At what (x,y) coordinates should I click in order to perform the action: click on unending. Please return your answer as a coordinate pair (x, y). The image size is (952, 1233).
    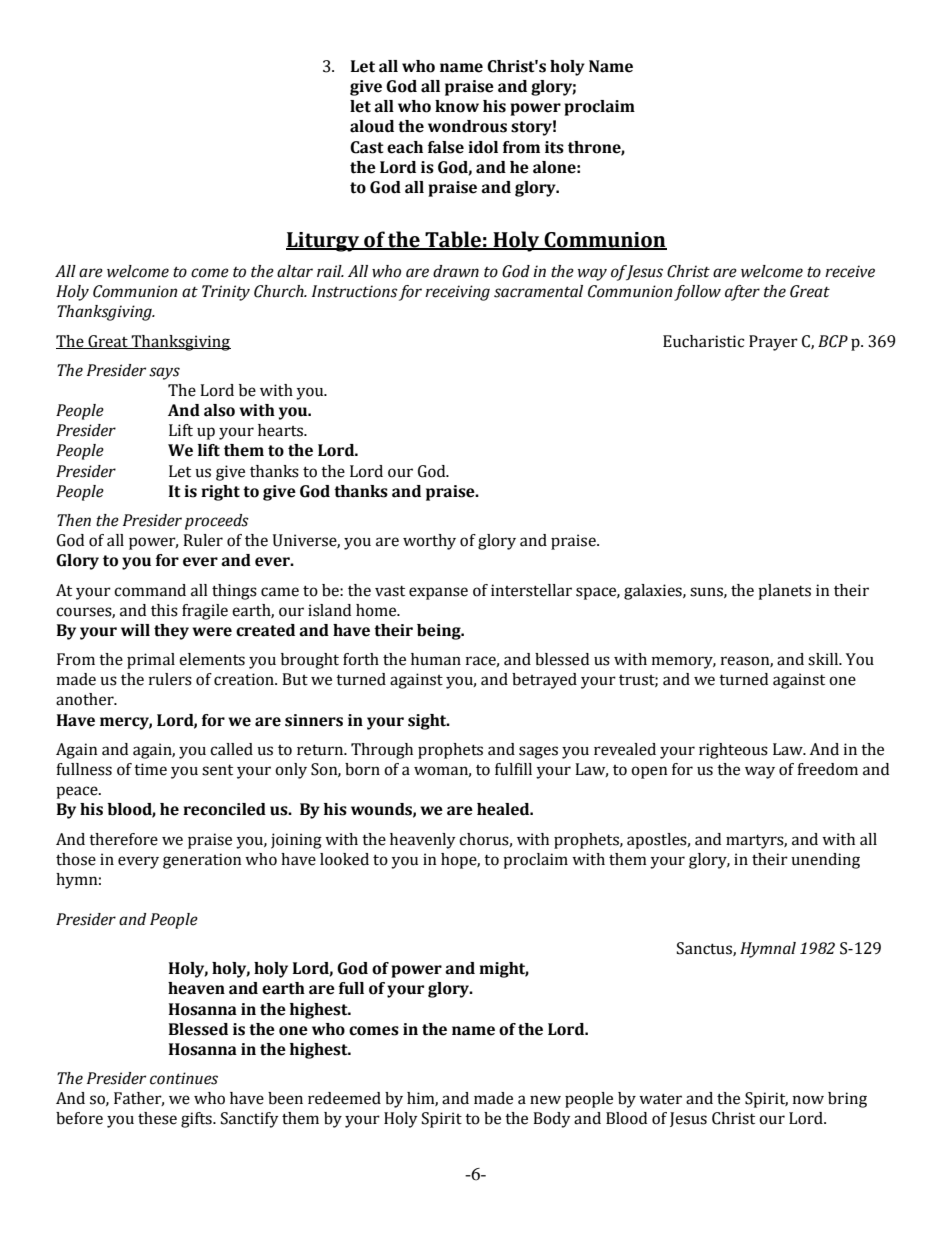
    Looking at the image, I should click on (825, 861).
